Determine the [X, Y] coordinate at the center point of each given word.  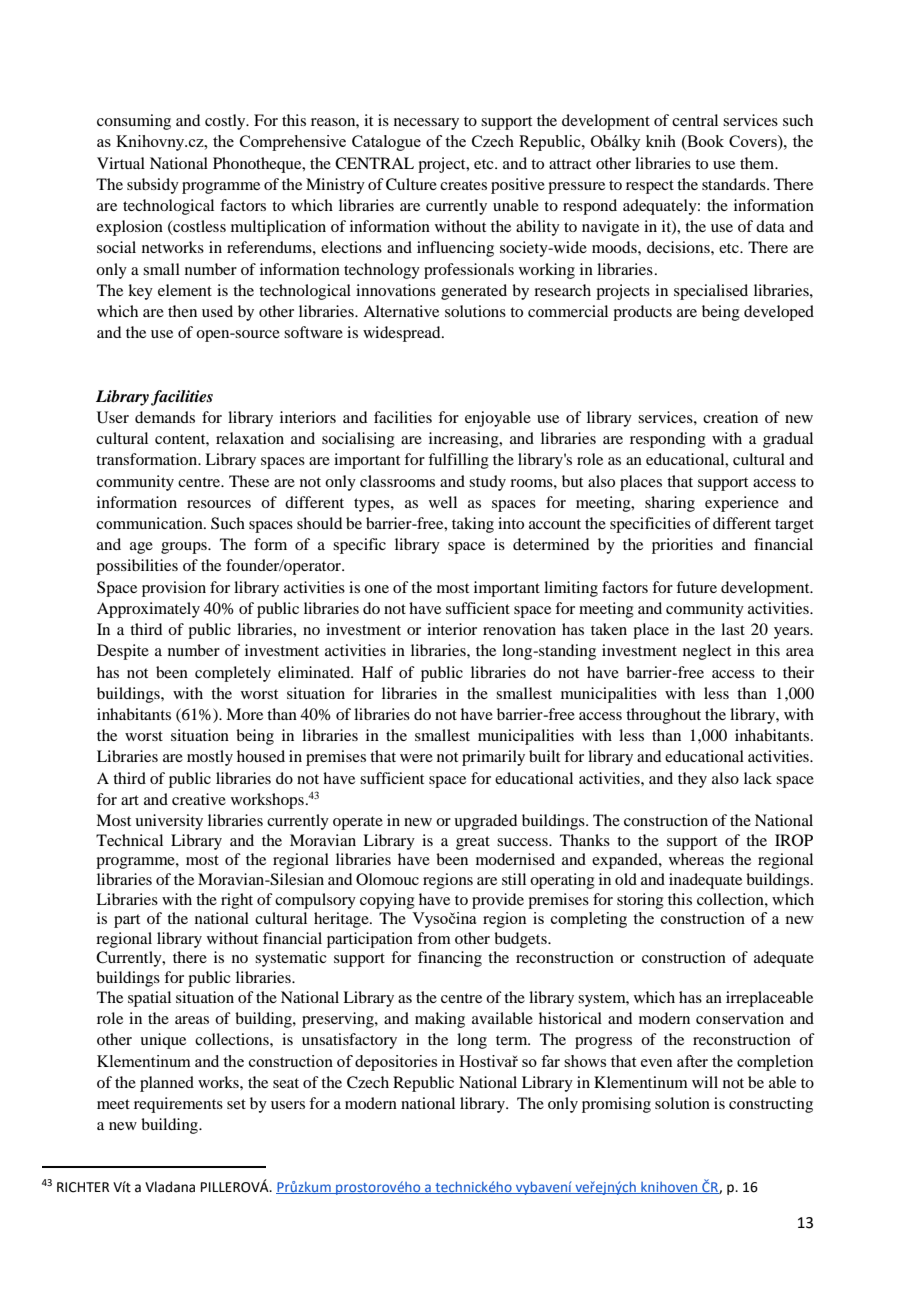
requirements [178, 1105]
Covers [754, 142]
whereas [696, 859]
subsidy [153, 186]
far [550, 1061]
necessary [426, 124]
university [169, 822]
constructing [771, 1105]
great [473, 843]
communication [150, 523]
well [443, 502]
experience [742, 504]
